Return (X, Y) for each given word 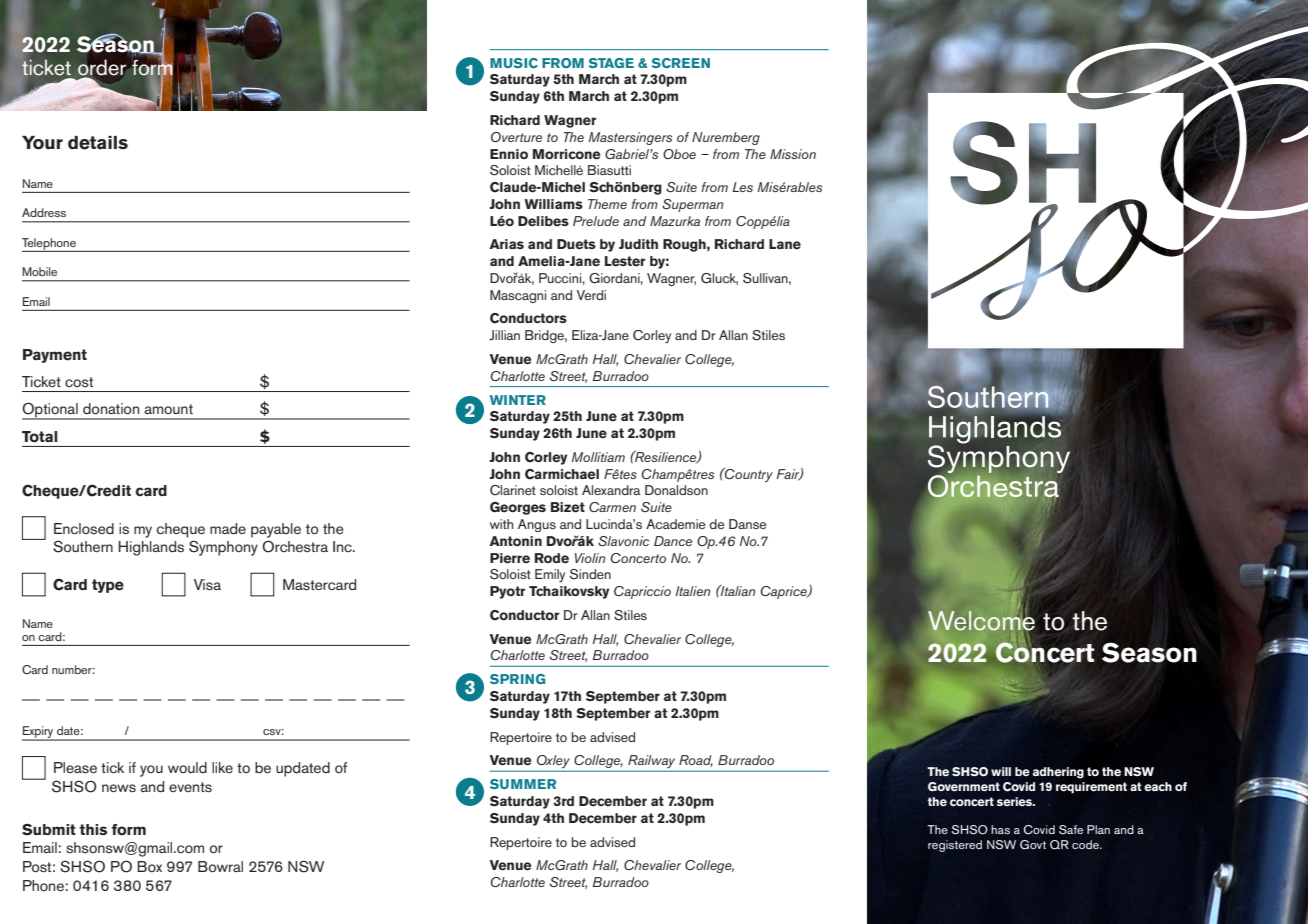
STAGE (611, 63)
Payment (55, 356)
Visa (207, 585)
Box (149, 866)
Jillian (504, 335)
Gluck (719, 279)
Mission (793, 154)
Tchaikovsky (569, 592)
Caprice (785, 592)
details (98, 143)
